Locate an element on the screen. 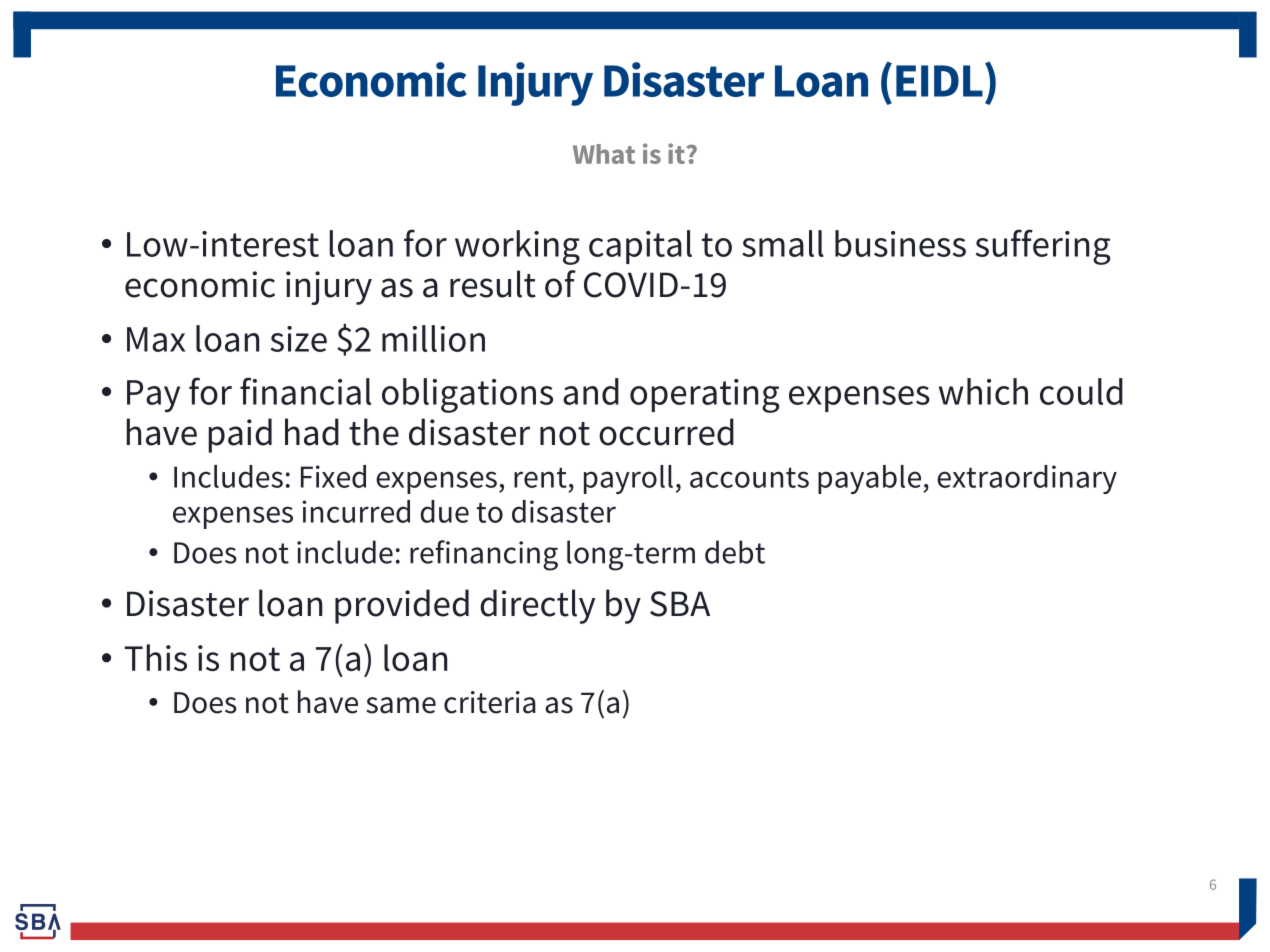  debt is located at coordinates (735, 552).
